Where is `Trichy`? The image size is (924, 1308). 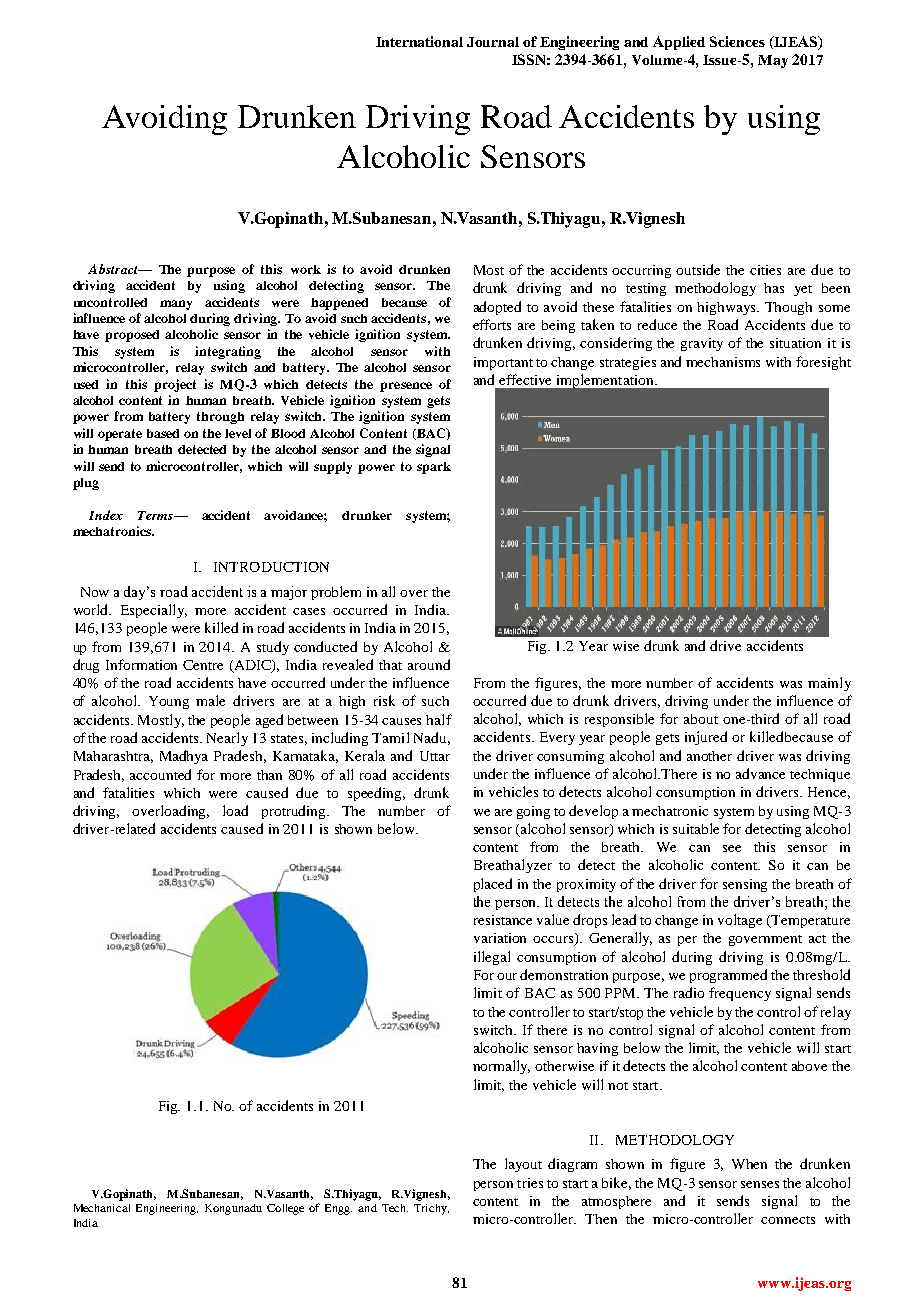 Trichy is located at coordinates (431, 1209).
